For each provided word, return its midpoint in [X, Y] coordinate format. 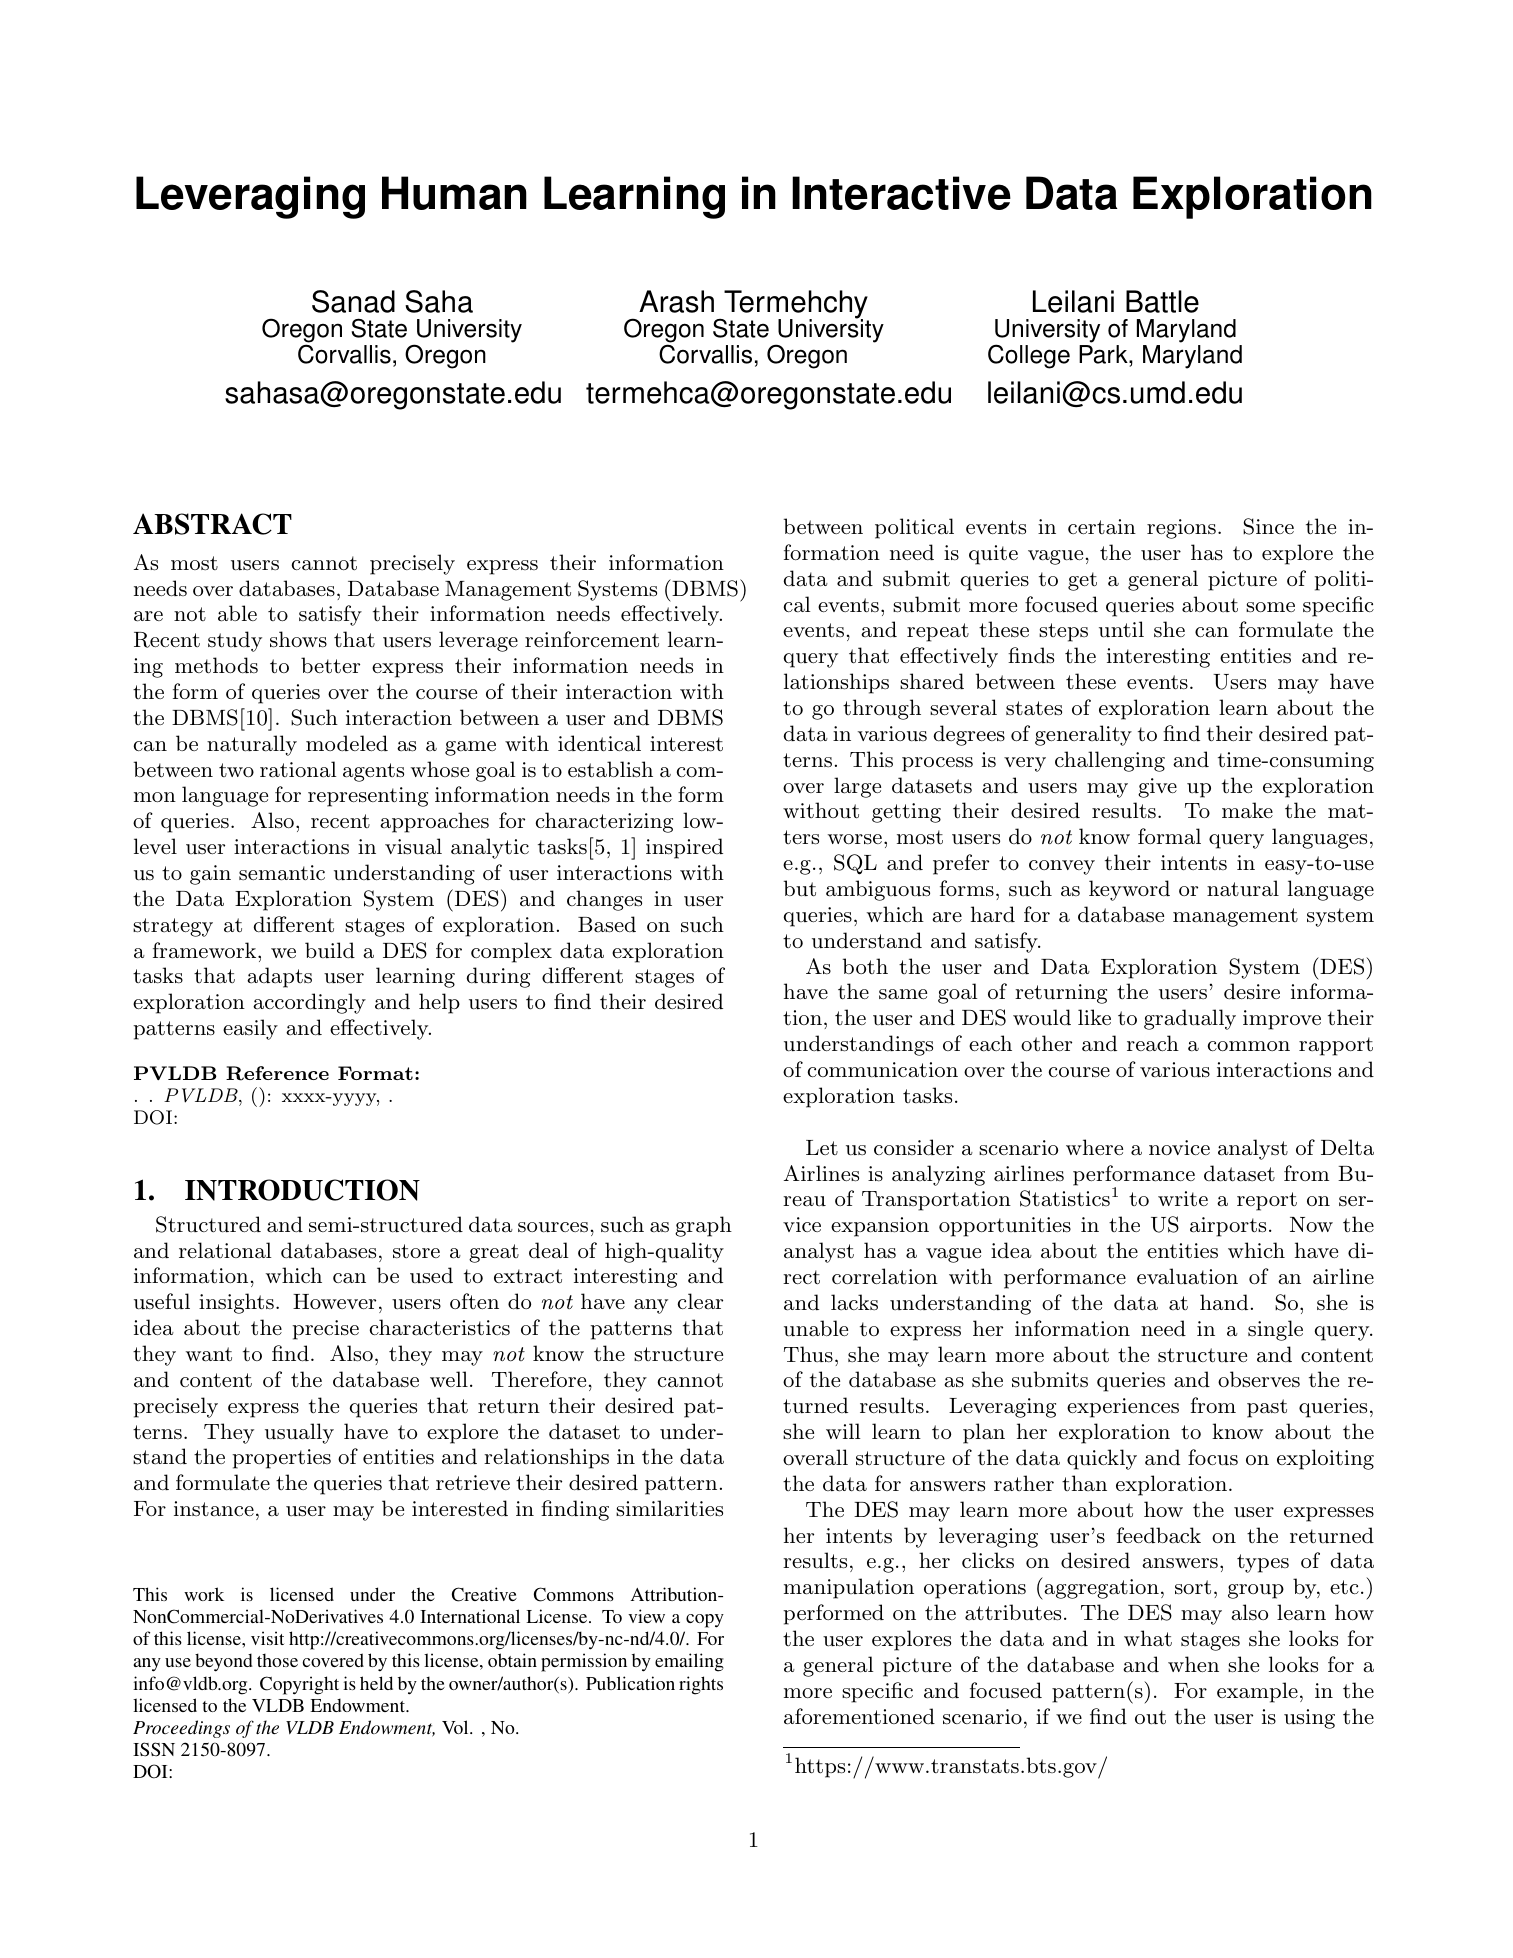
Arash [676, 301]
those [277, 1660]
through [882, 709]
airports [1228, 1227]
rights [701, 1685]
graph [703, 1226]
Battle [1162, 301]
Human [454, 193]
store [416, 1251]
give [1157, 788]
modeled [347, 743]
